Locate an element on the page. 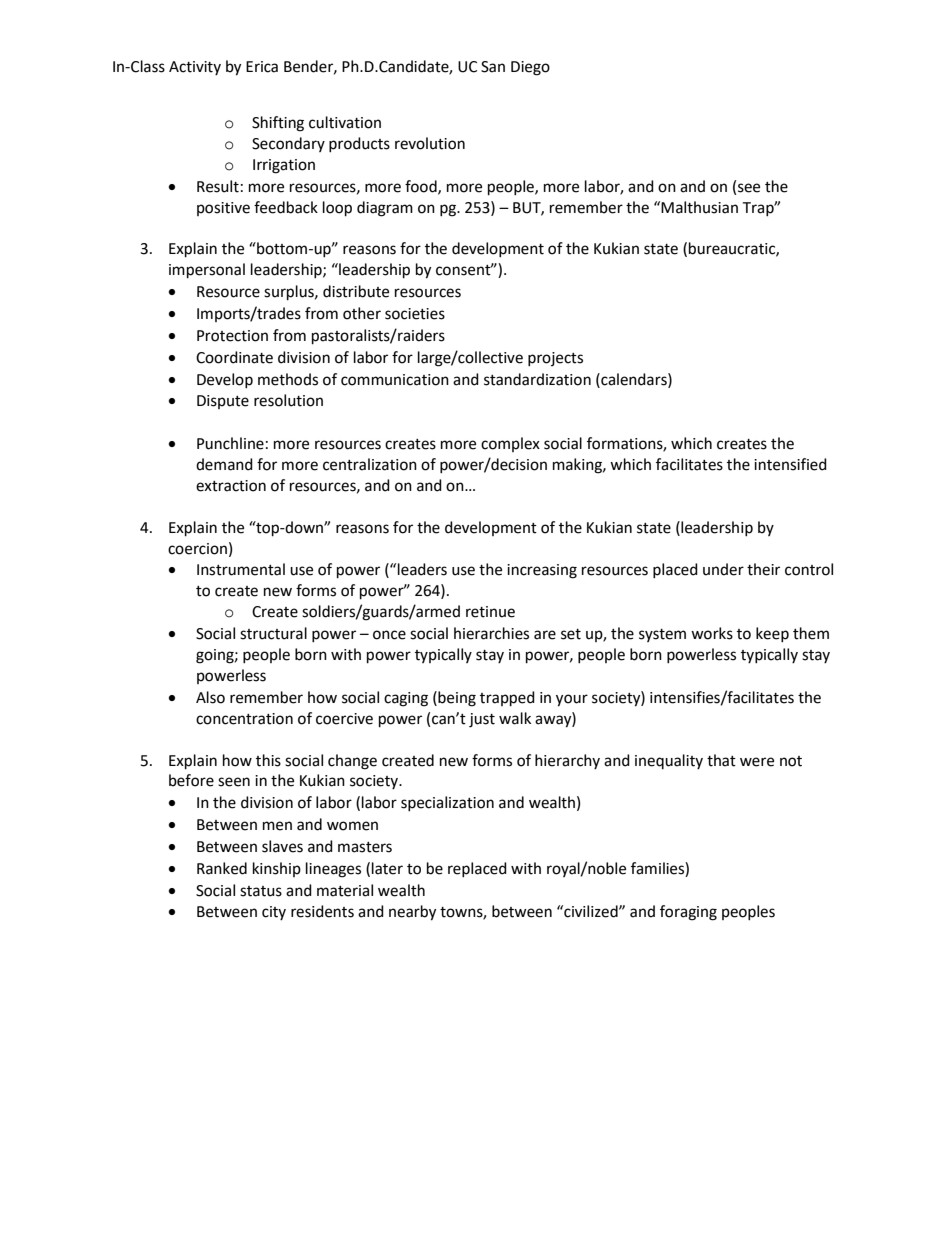 This document has width=952, height=1233. San is located at coordinates (493, 67).
